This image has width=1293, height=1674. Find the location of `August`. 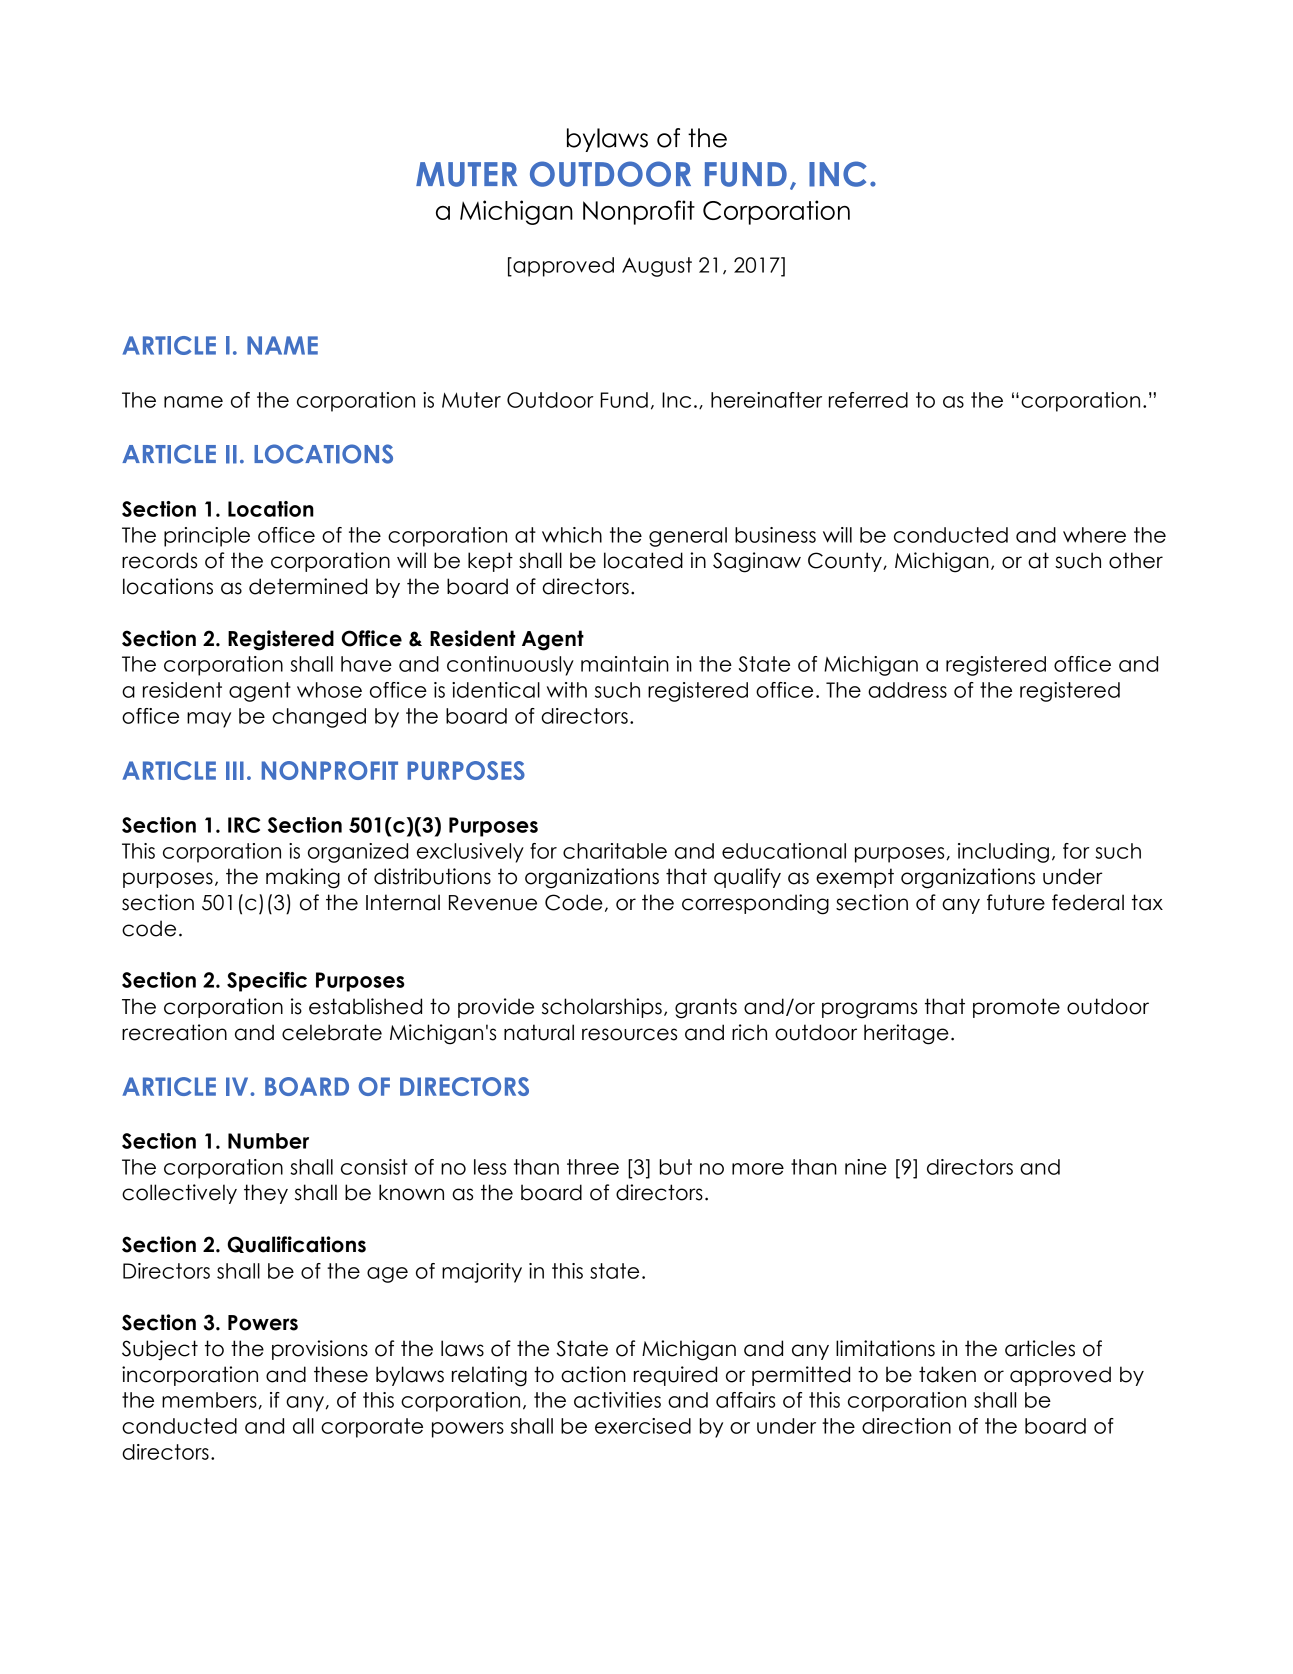

August is located at coordinates (657, 267).
